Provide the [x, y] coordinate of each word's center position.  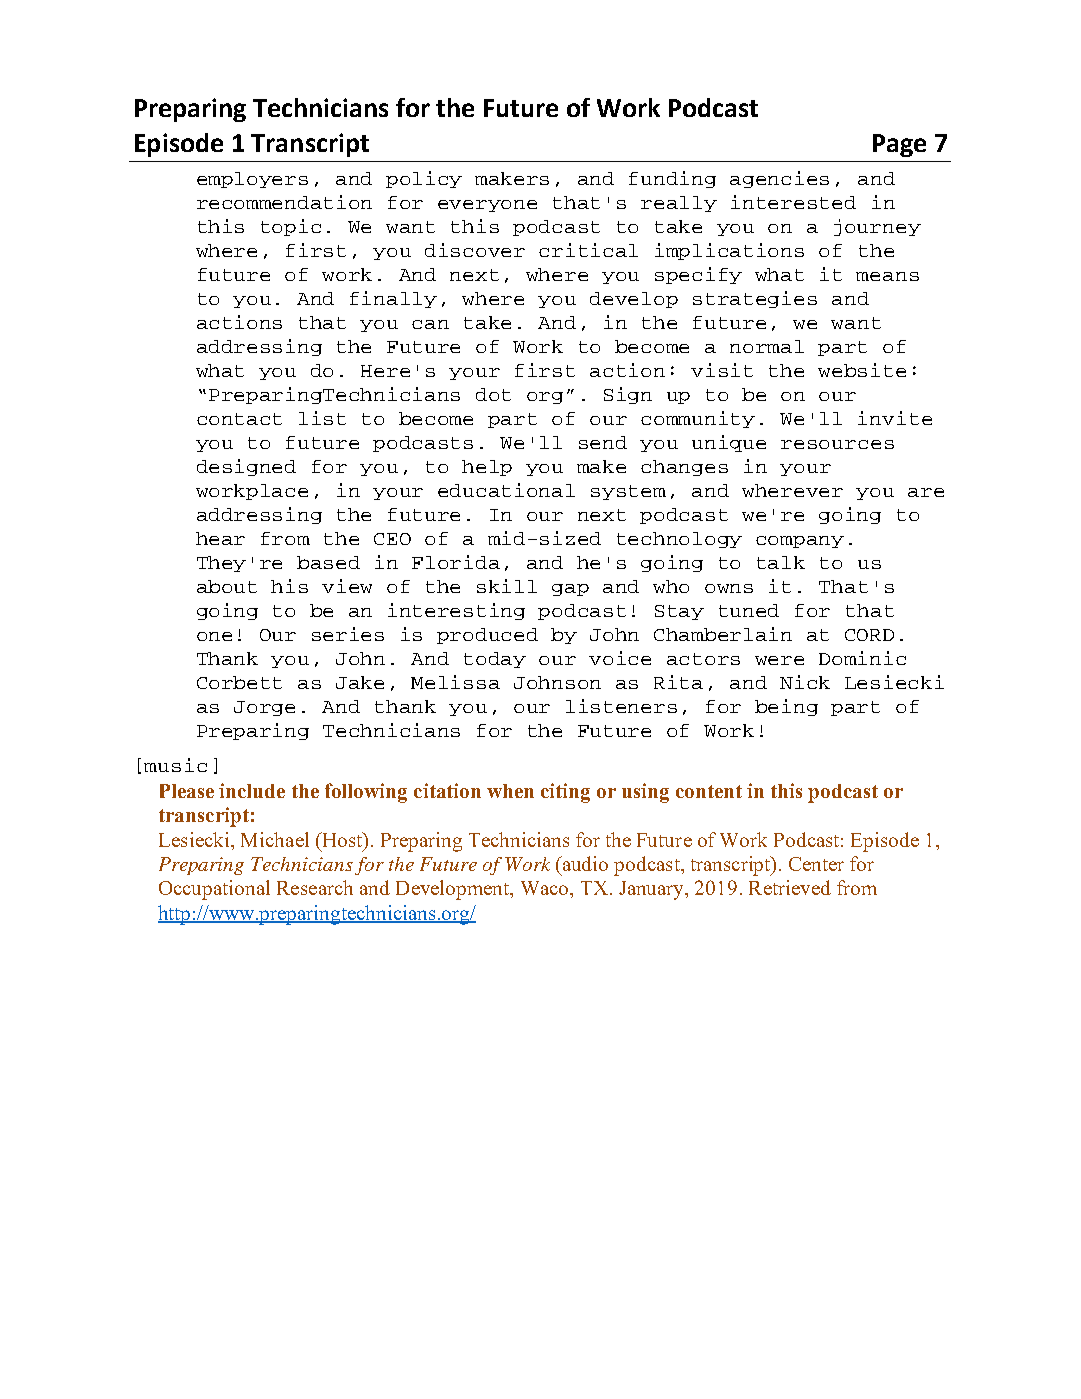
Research [315, 887]
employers [252, 180]
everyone [487, 206]
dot [493, 394]
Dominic [862, 658]
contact [239, 419]
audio [584, 863]
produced [487, 636]
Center [816, 864]
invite [895, 418]
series [348, 634]
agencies [779, 179]
